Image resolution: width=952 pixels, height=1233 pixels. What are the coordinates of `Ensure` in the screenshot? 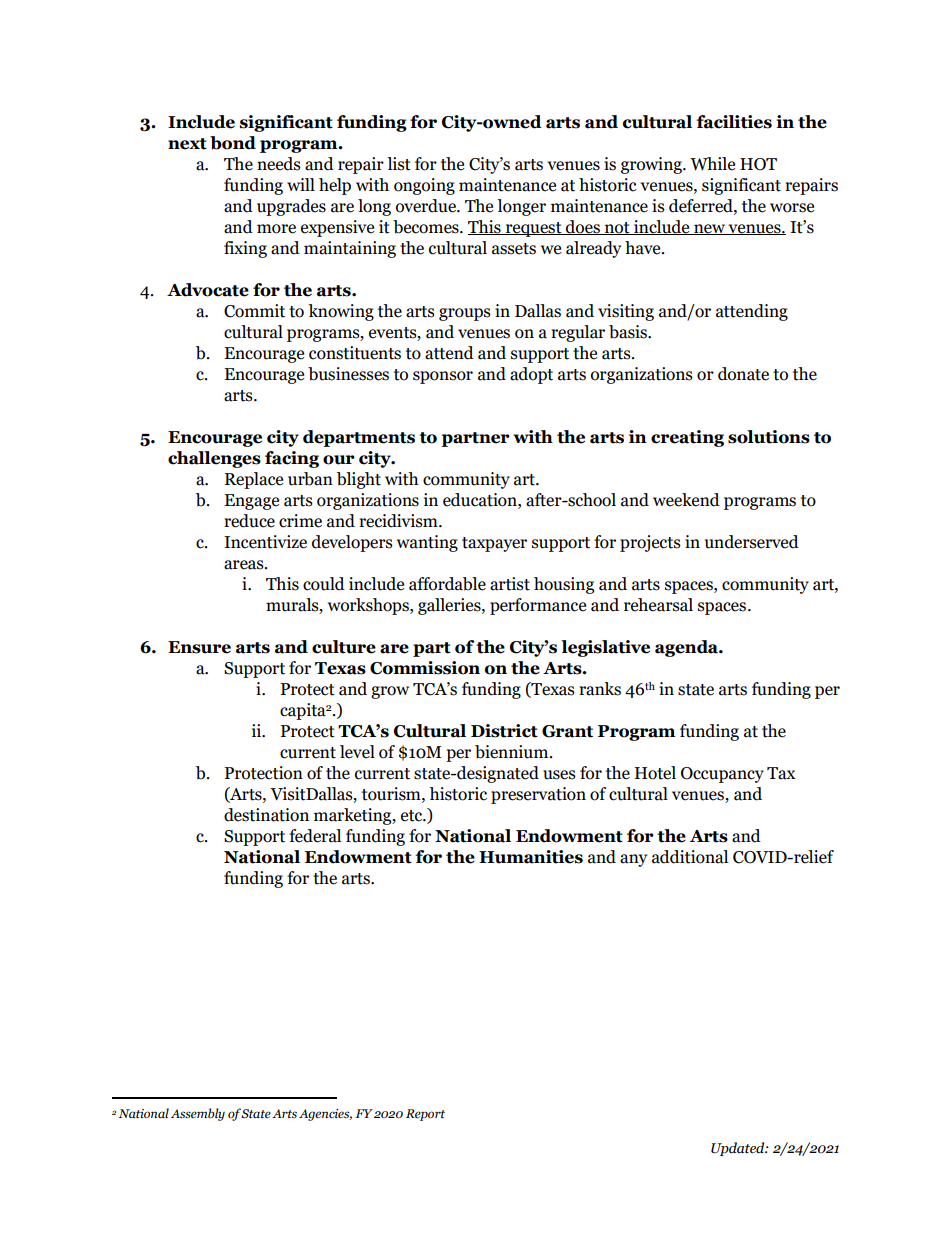 It's located at (199, 647).
